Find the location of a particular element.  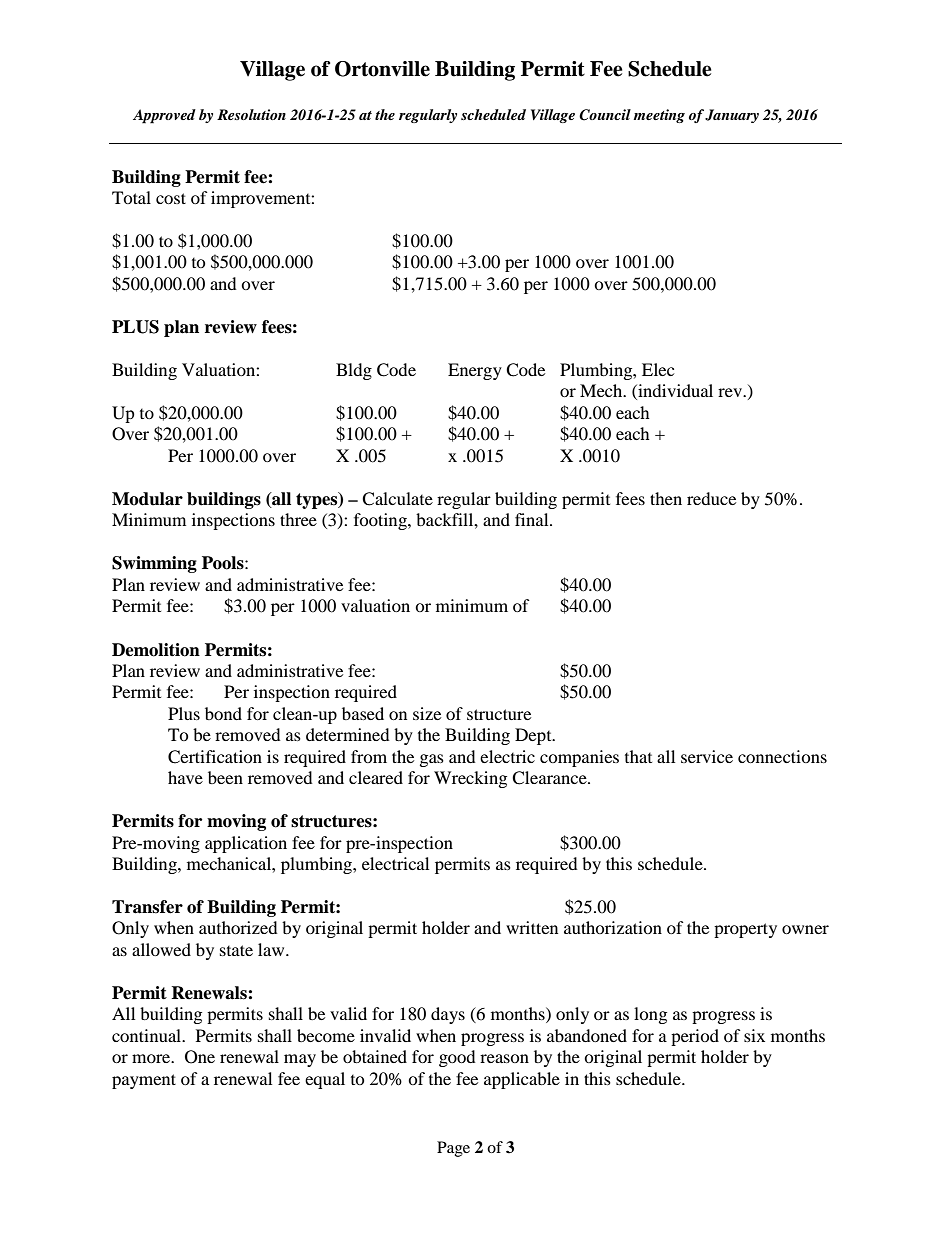

Resolution is located at coordinates (251, 114).
